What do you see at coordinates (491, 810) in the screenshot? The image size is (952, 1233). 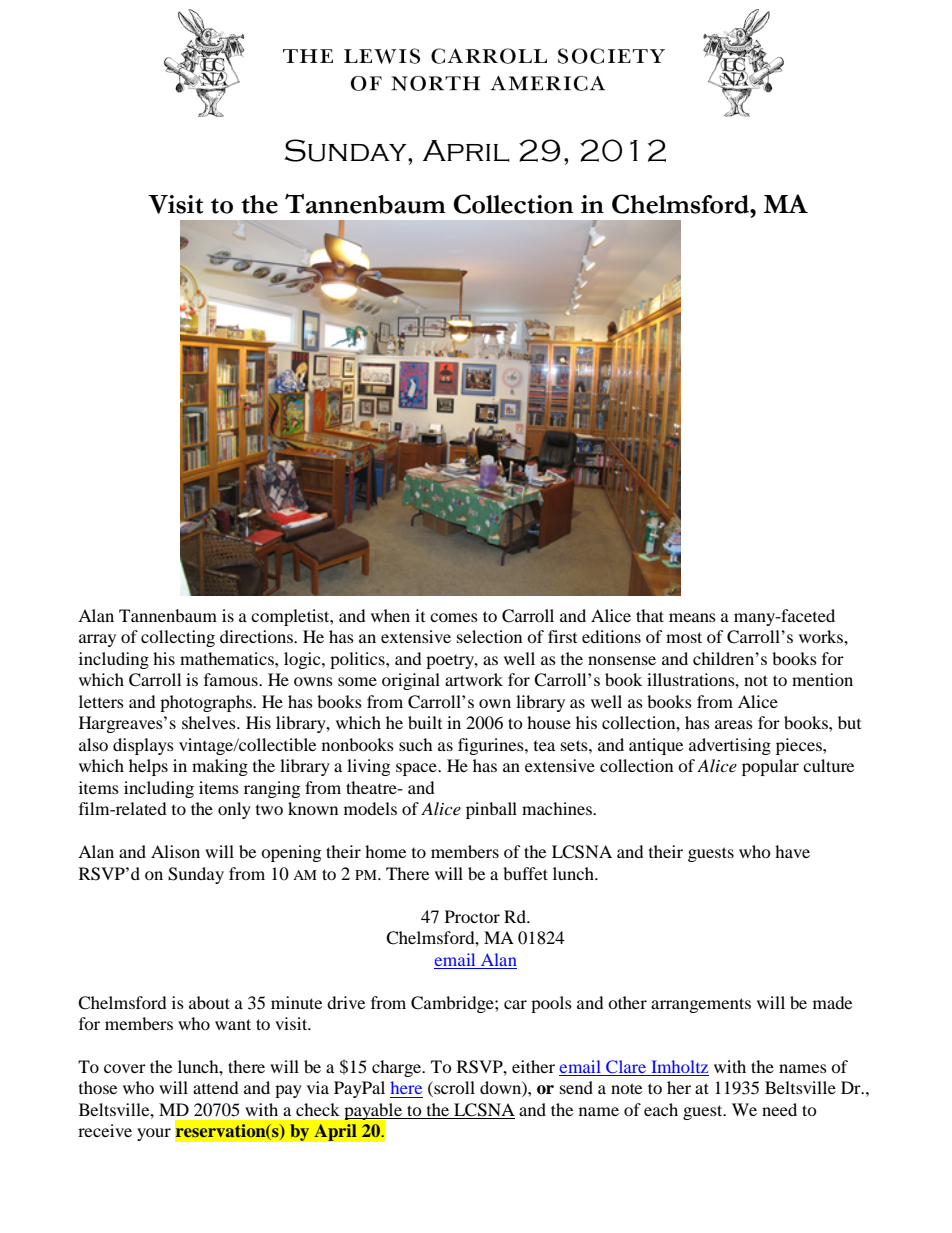 I see `pinball` at bounding box center [491, 810].
